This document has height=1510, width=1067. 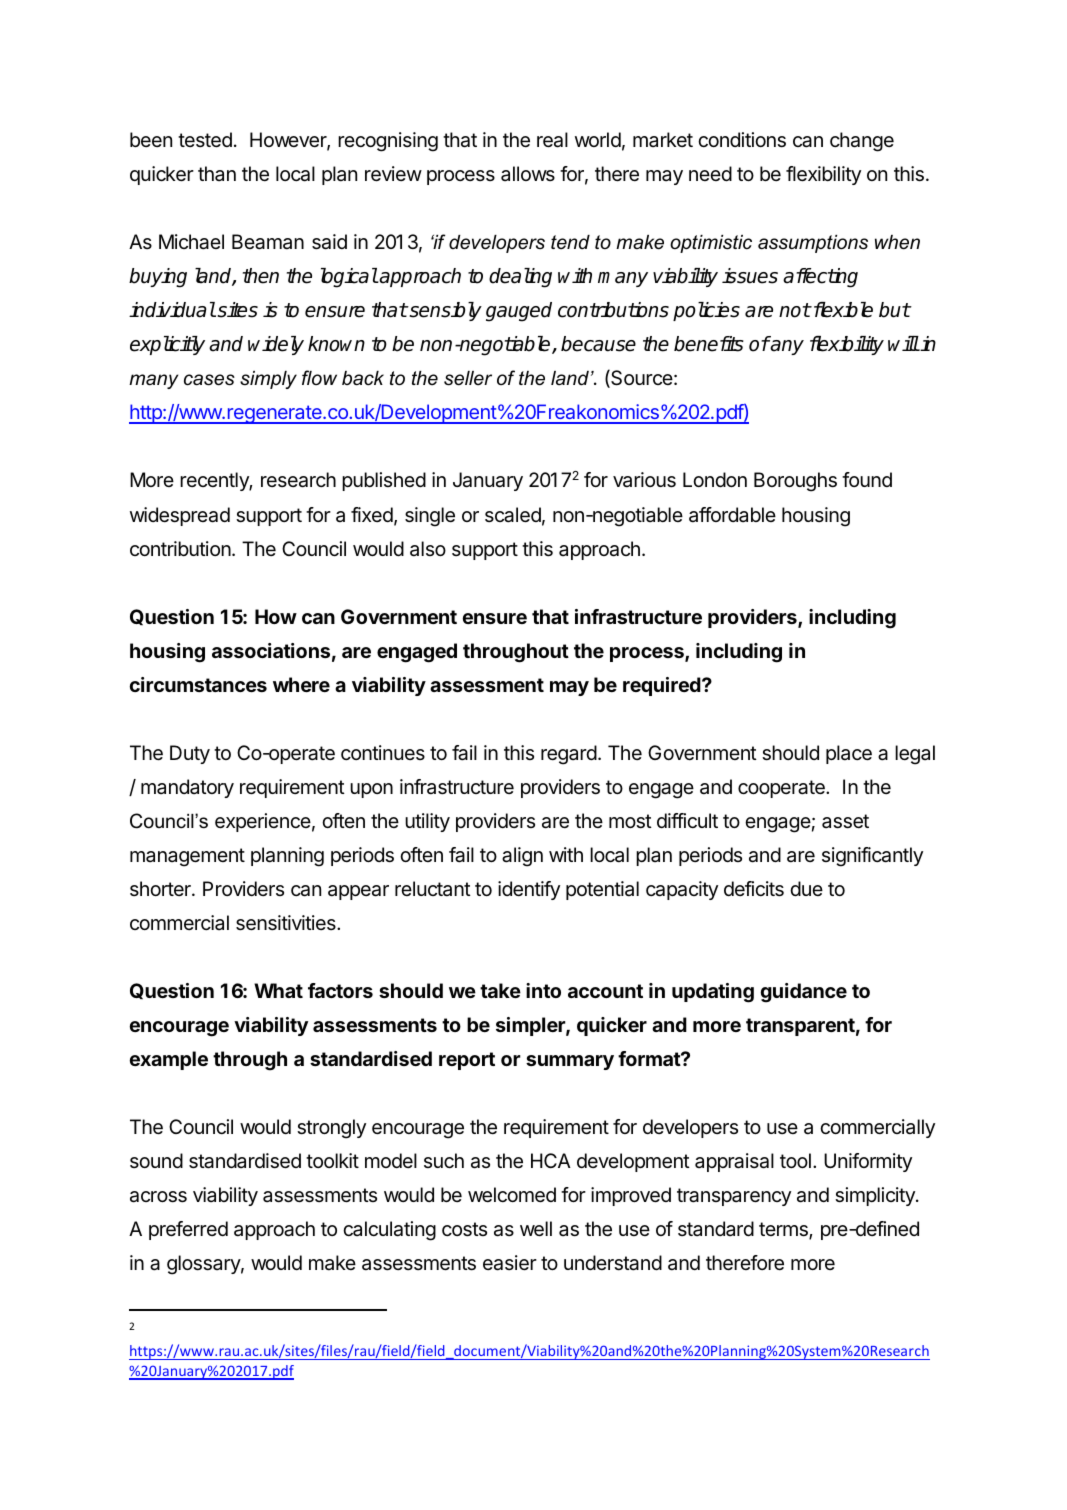 What do you see at coordinates (217, 174) in the document?
I see `than` at bounding box center [217, 174].
